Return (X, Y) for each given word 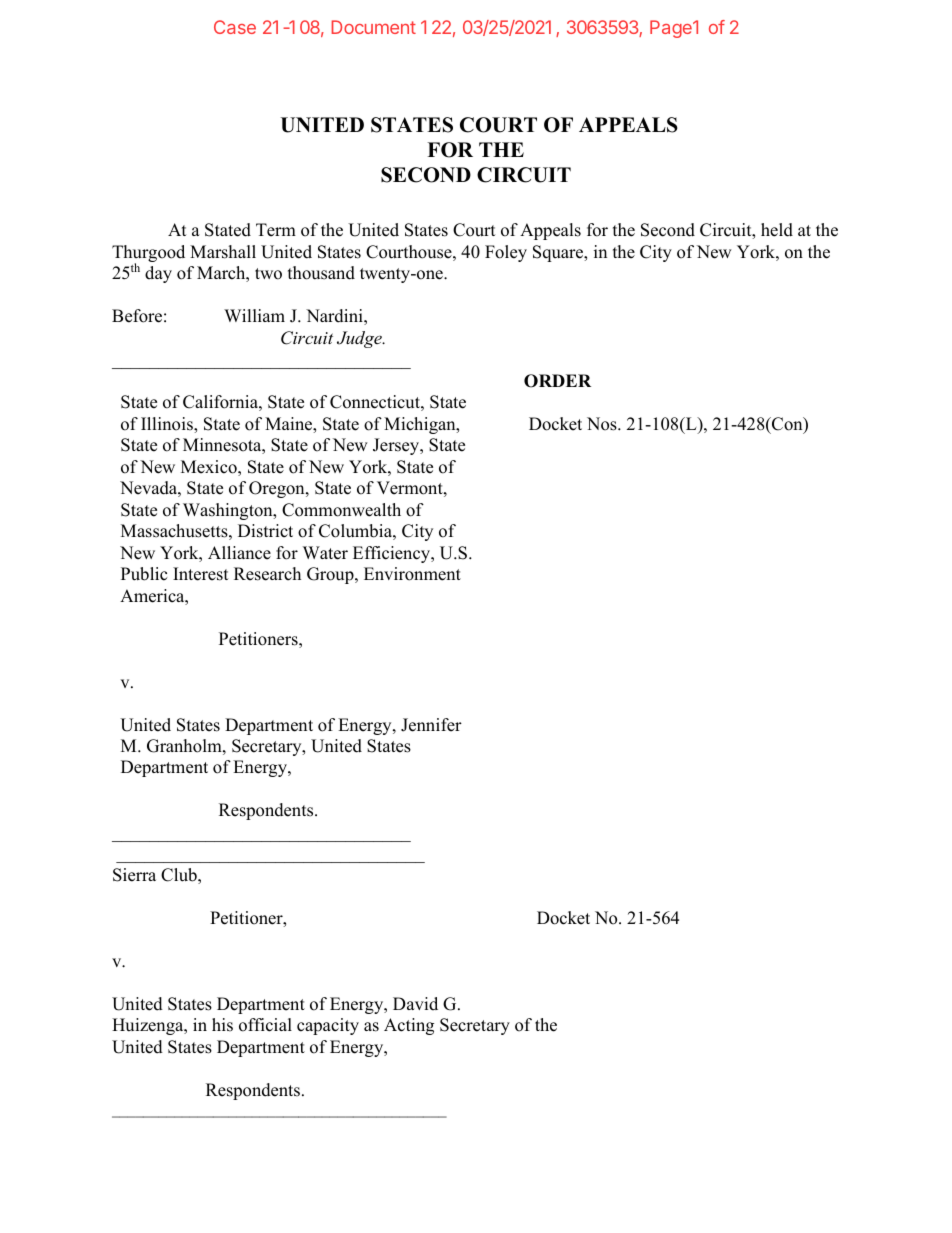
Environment (412, 574)
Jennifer (431, 725)
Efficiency (393, 554)
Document (373, 27)
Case (235, 27)
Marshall (223, 252)
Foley (506, 253)
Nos (603, 424)
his (222, 1025)
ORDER (557, 381)
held (777, 230)
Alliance (239, 553)
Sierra (134, 875)
